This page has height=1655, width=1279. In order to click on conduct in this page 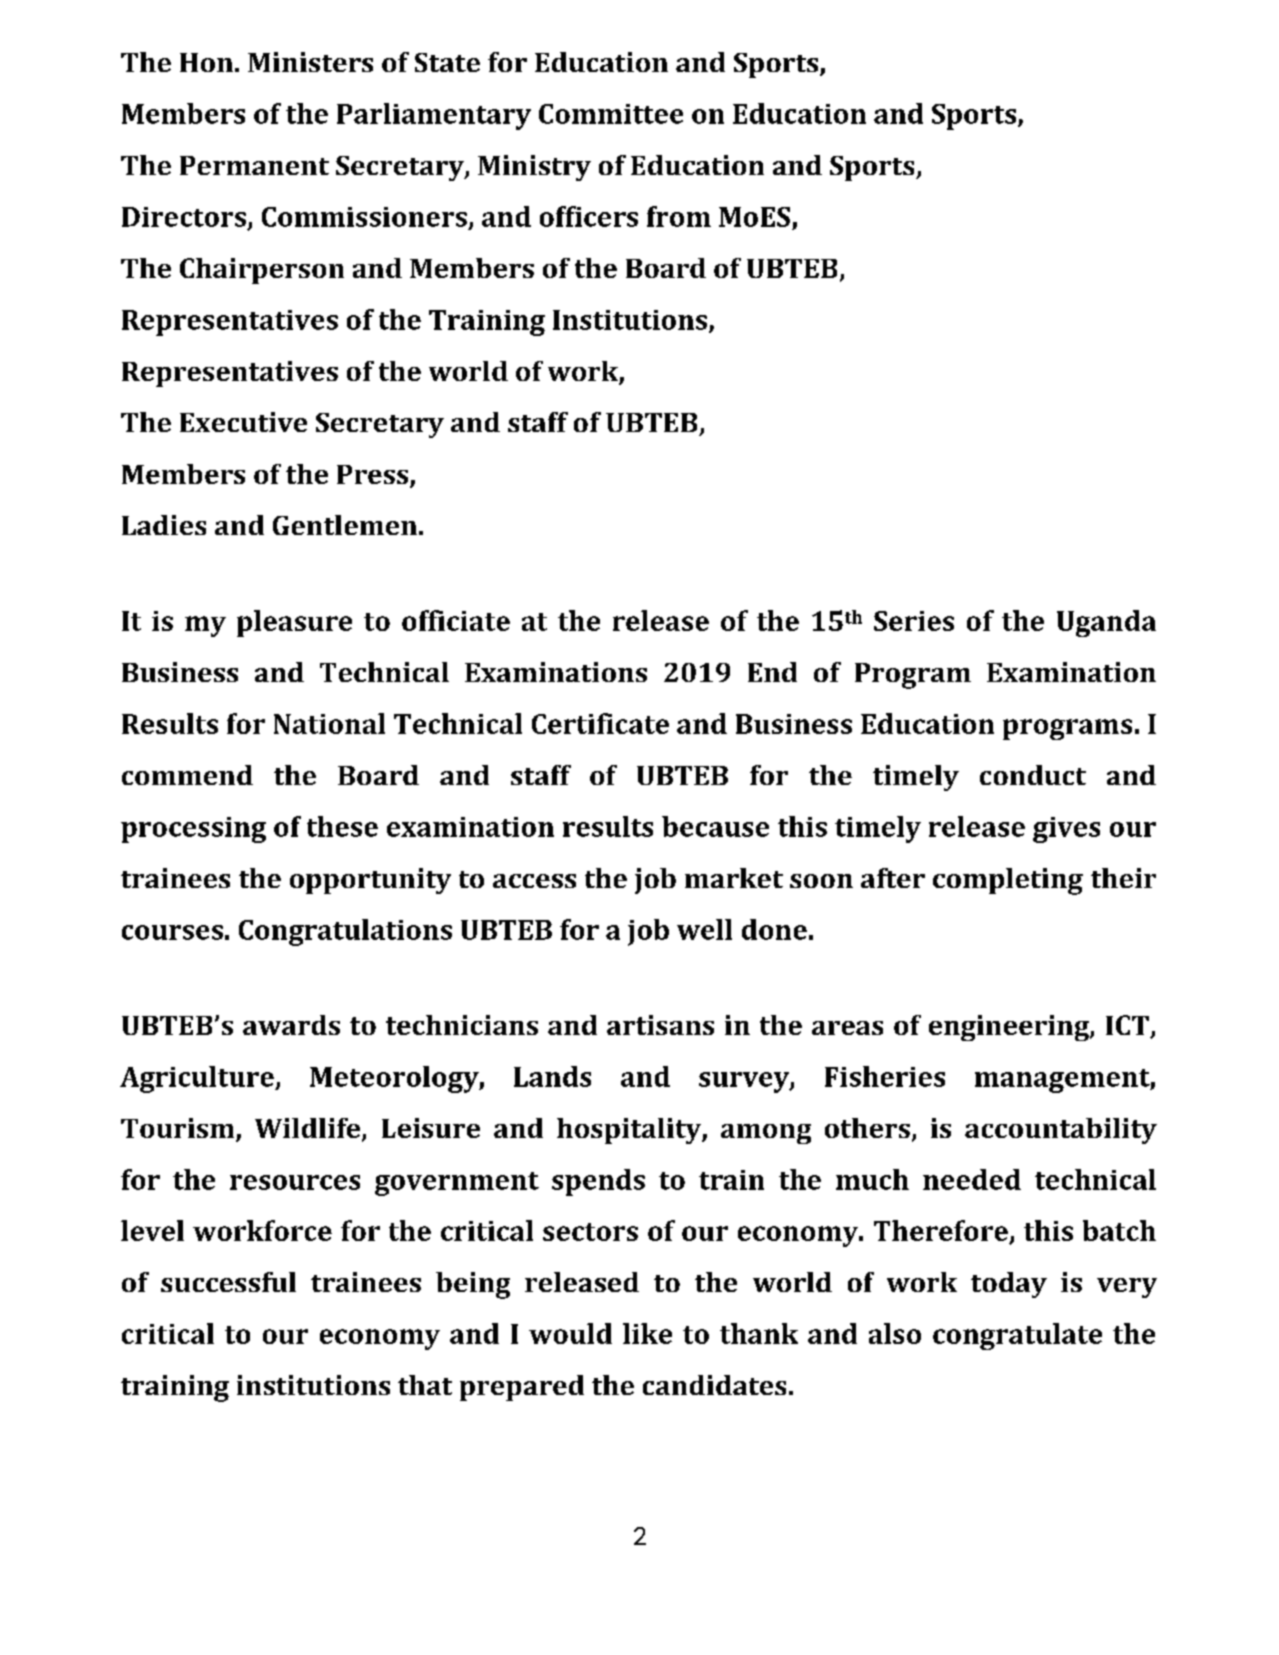, I will do `click(1033, 775)`.
